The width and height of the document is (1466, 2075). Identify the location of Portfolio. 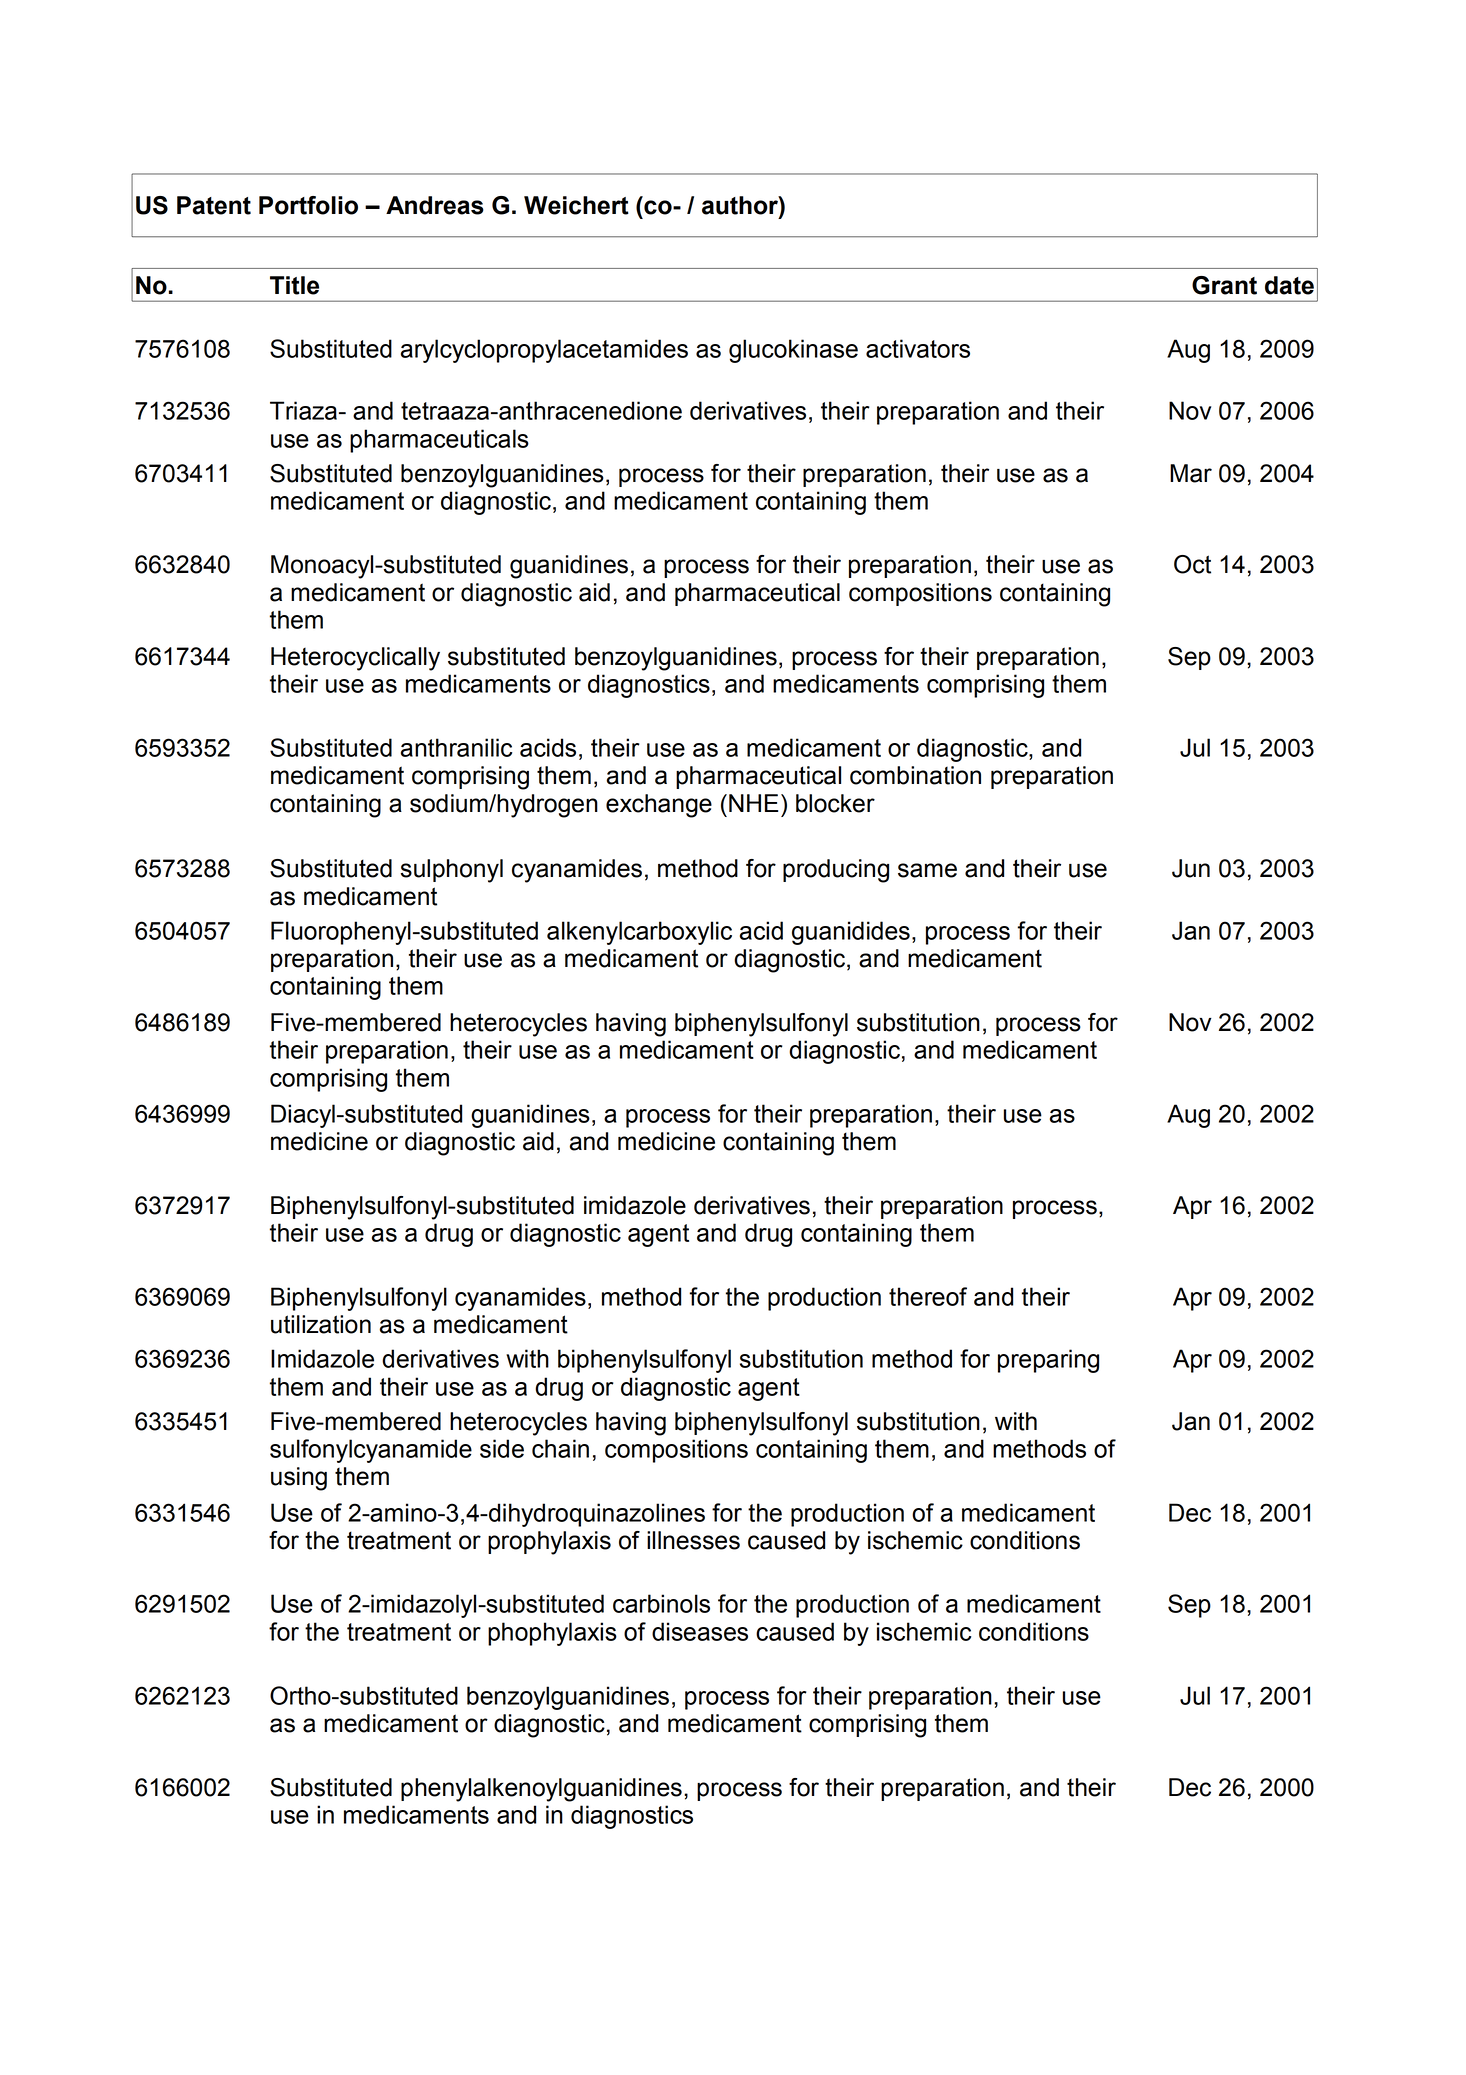
(308, 205).
